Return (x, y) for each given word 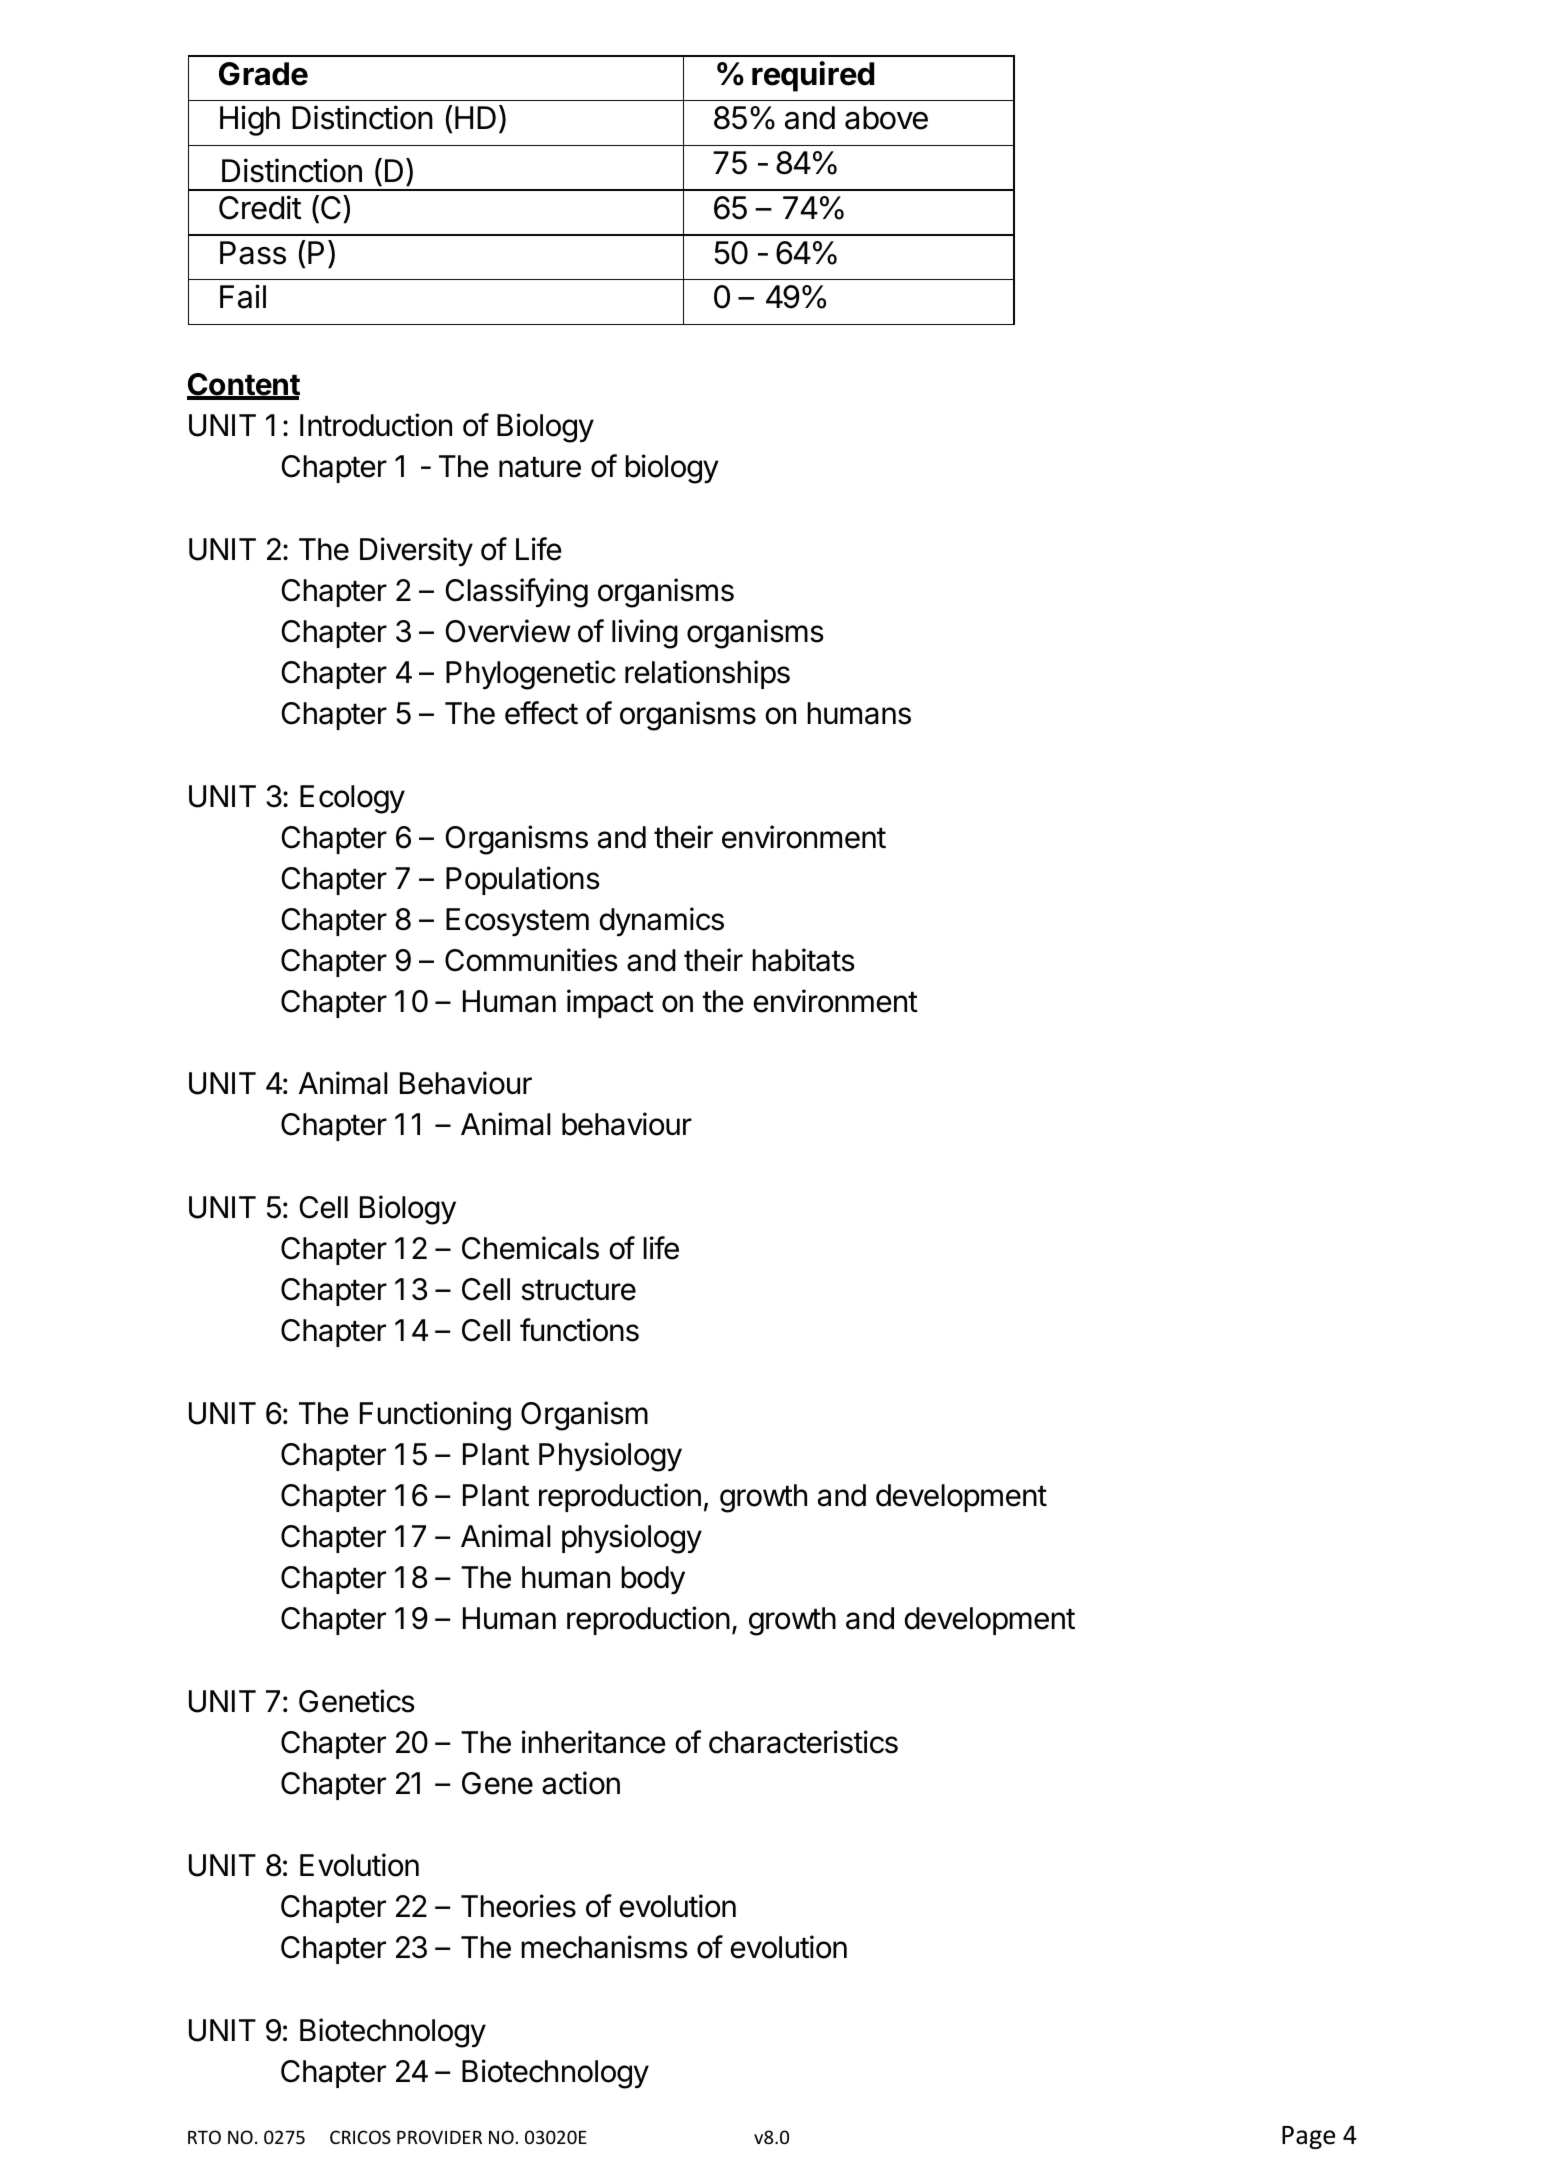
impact (610, 1003)
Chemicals (530, 1248)
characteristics (803, 1742)
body (653, 1580)
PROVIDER (439, 2137)
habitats (803, 960)
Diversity (416, 551)
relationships (707, 674)
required (813, 76)
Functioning (435, 1416)
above (886, 118)
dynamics (661, 921)
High (250, 120)
